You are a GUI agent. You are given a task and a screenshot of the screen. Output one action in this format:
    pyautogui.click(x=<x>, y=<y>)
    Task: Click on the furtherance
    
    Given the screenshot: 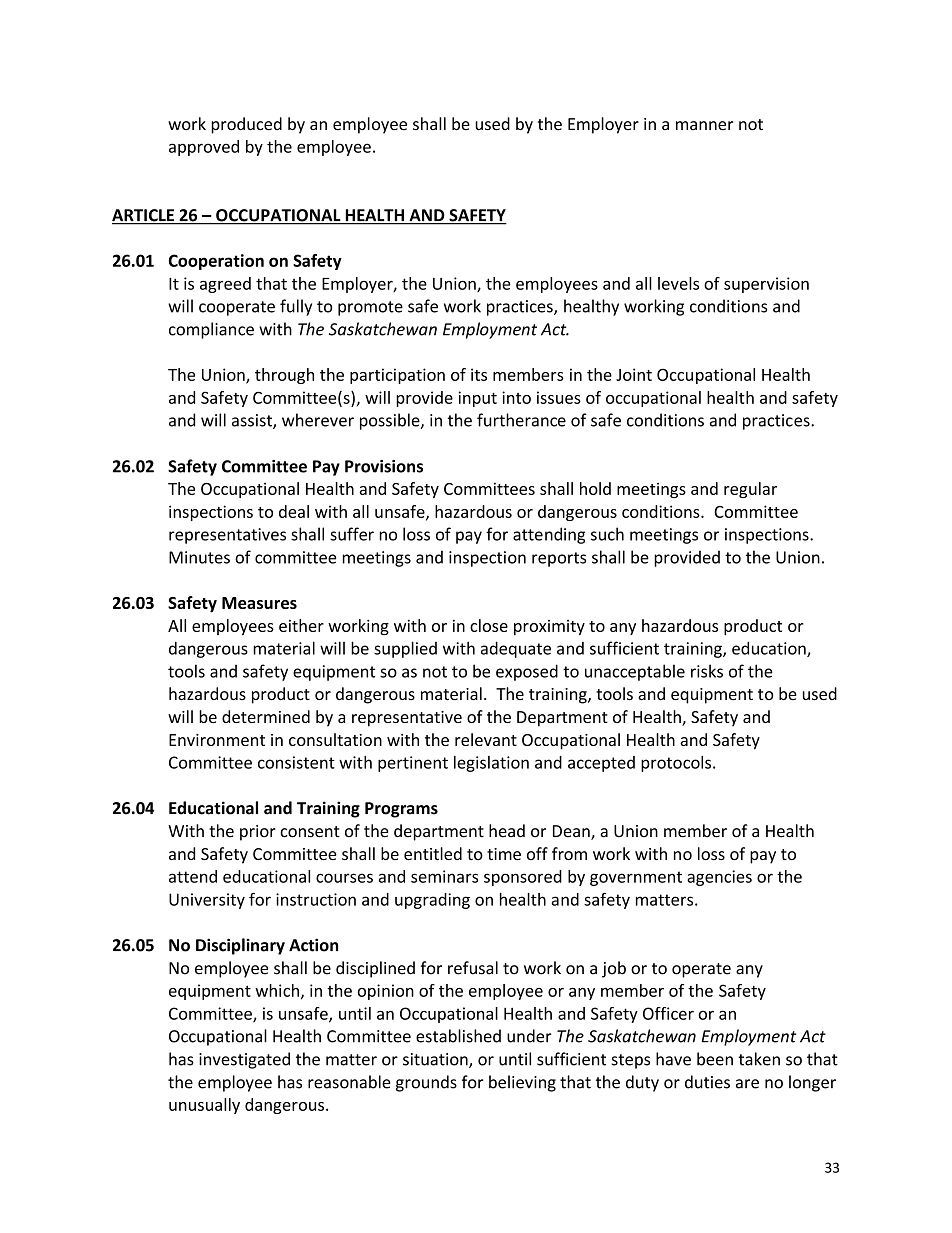 What is the action you would take?
    pyautogui.click(x=521, y=420)
